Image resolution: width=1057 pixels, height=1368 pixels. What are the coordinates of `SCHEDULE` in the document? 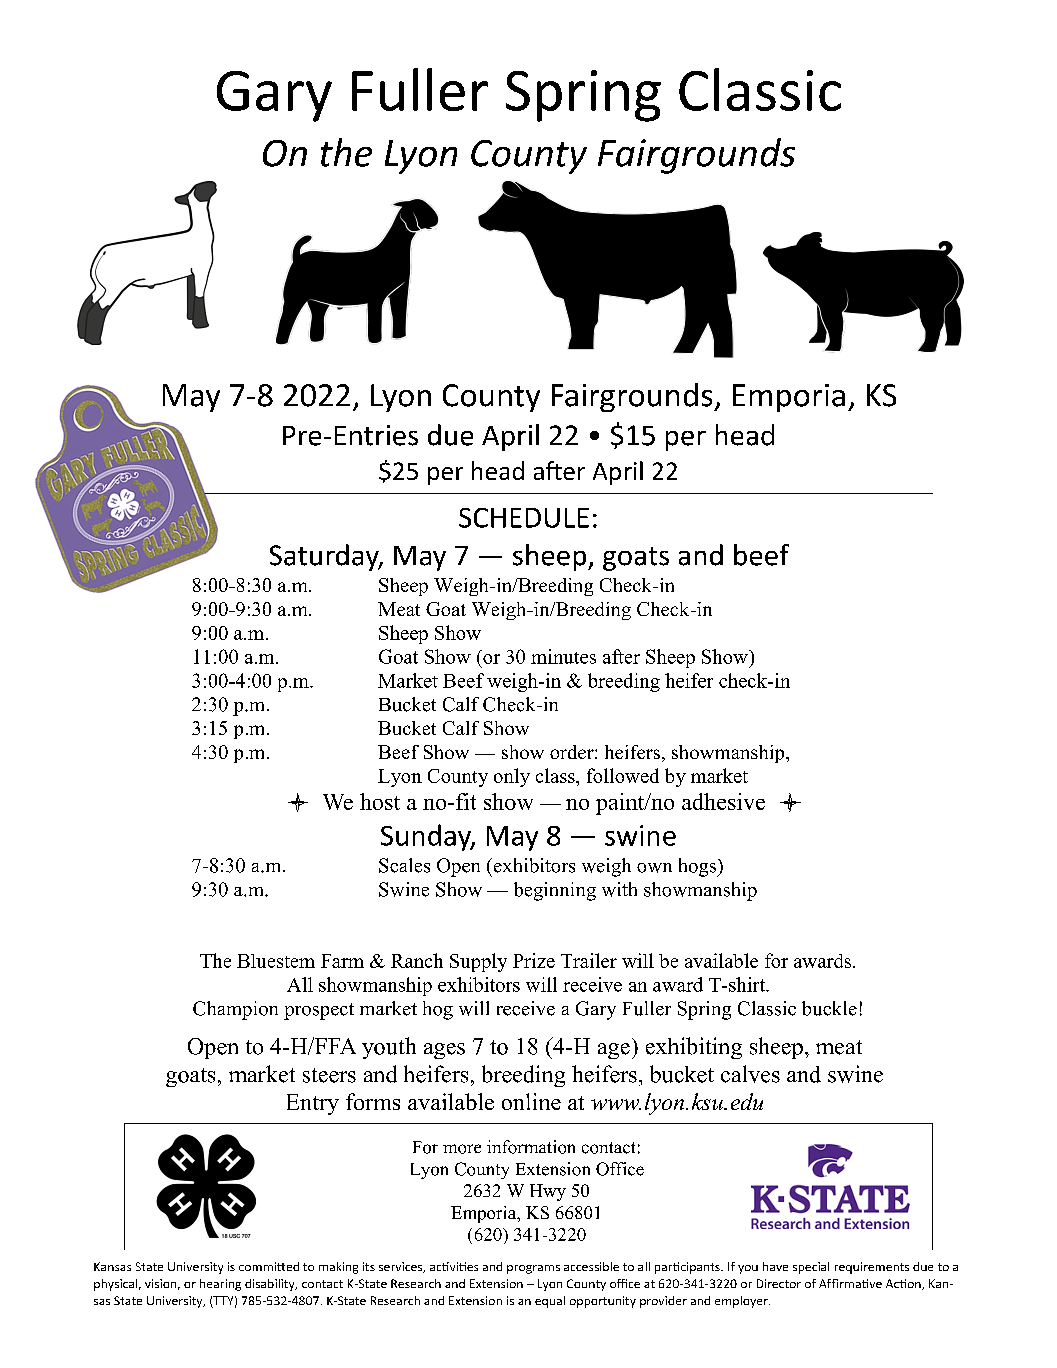 It's located at (524, 518).
